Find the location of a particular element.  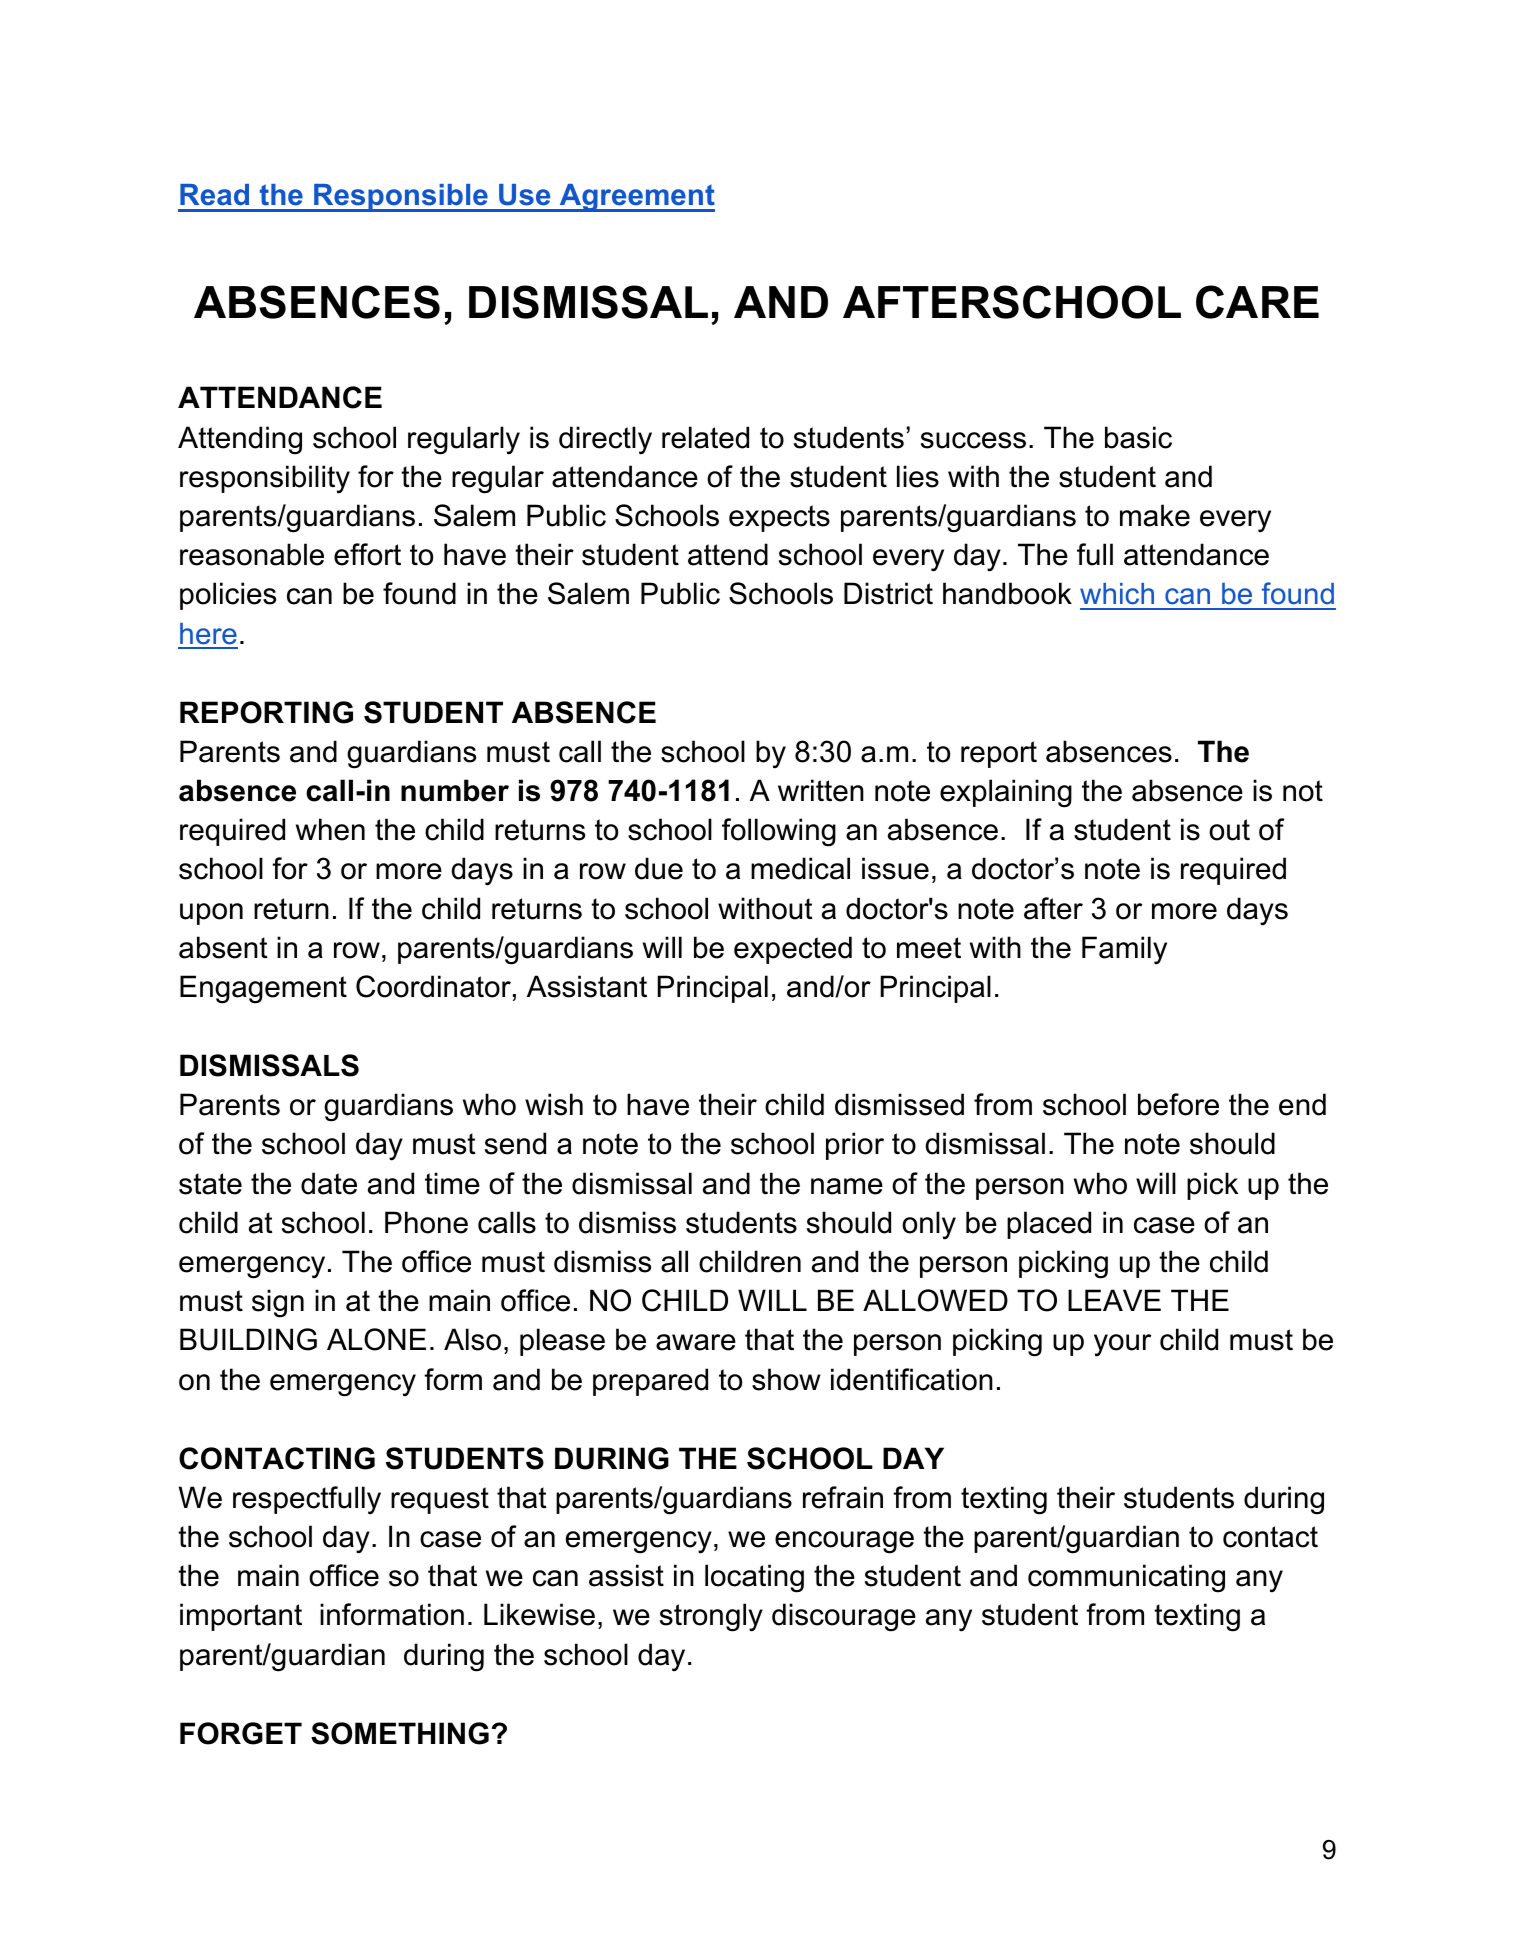

SOMETHING is located at coordinates (400, 1733).
